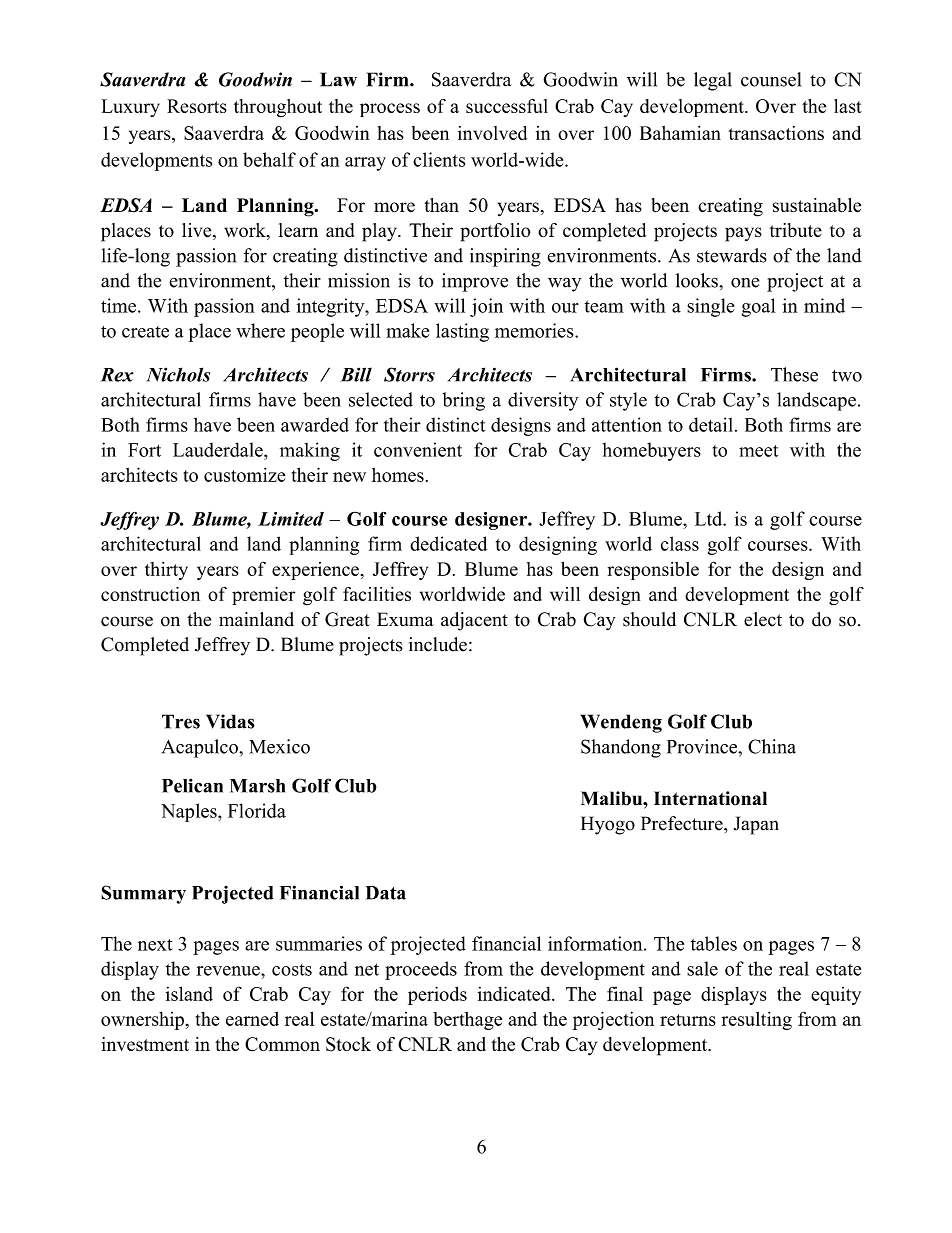 This screenshot has height=1233, width=952. What do you see at coordinates (759, 307) in the screenshot?
I see `goal` at bounding box center [759, 307].
